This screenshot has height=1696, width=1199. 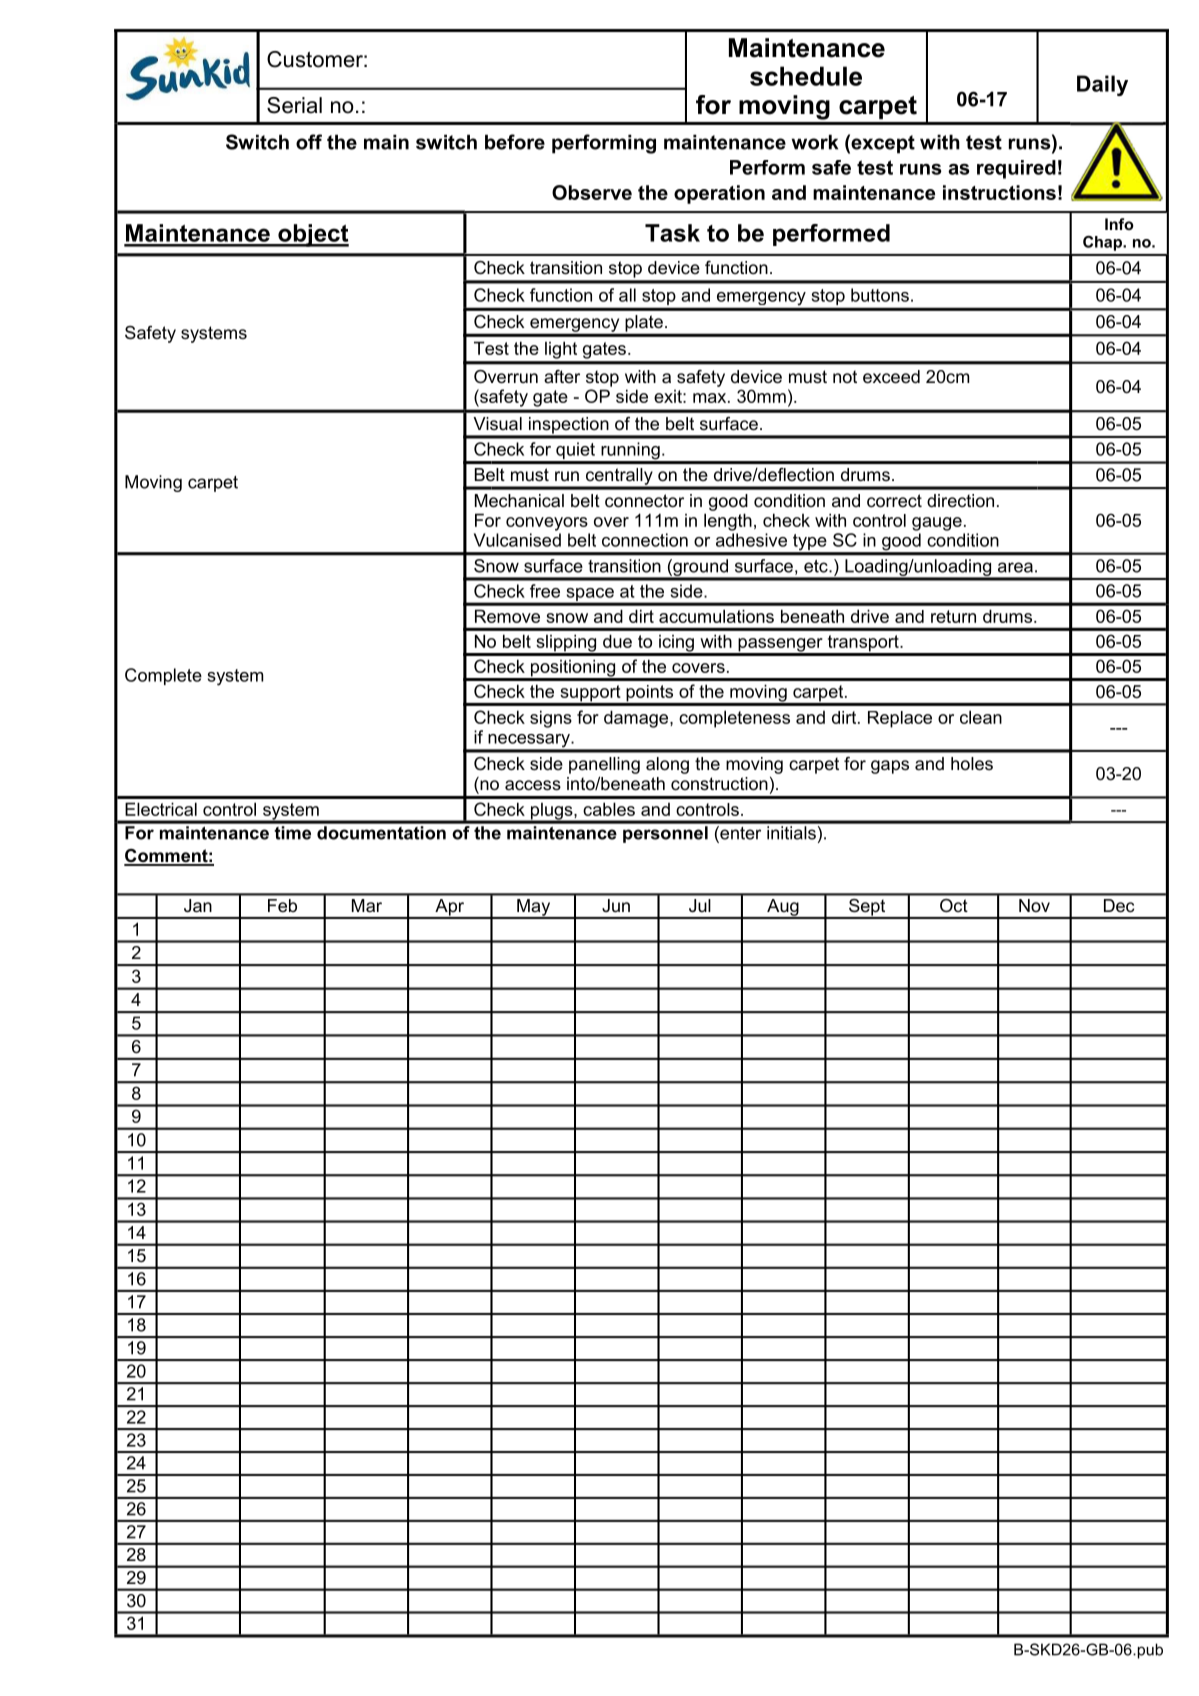 What do you see at coordinates (519, 501) in the screenshot?
I see `Mechanical` at bounding box center [519, 501].
